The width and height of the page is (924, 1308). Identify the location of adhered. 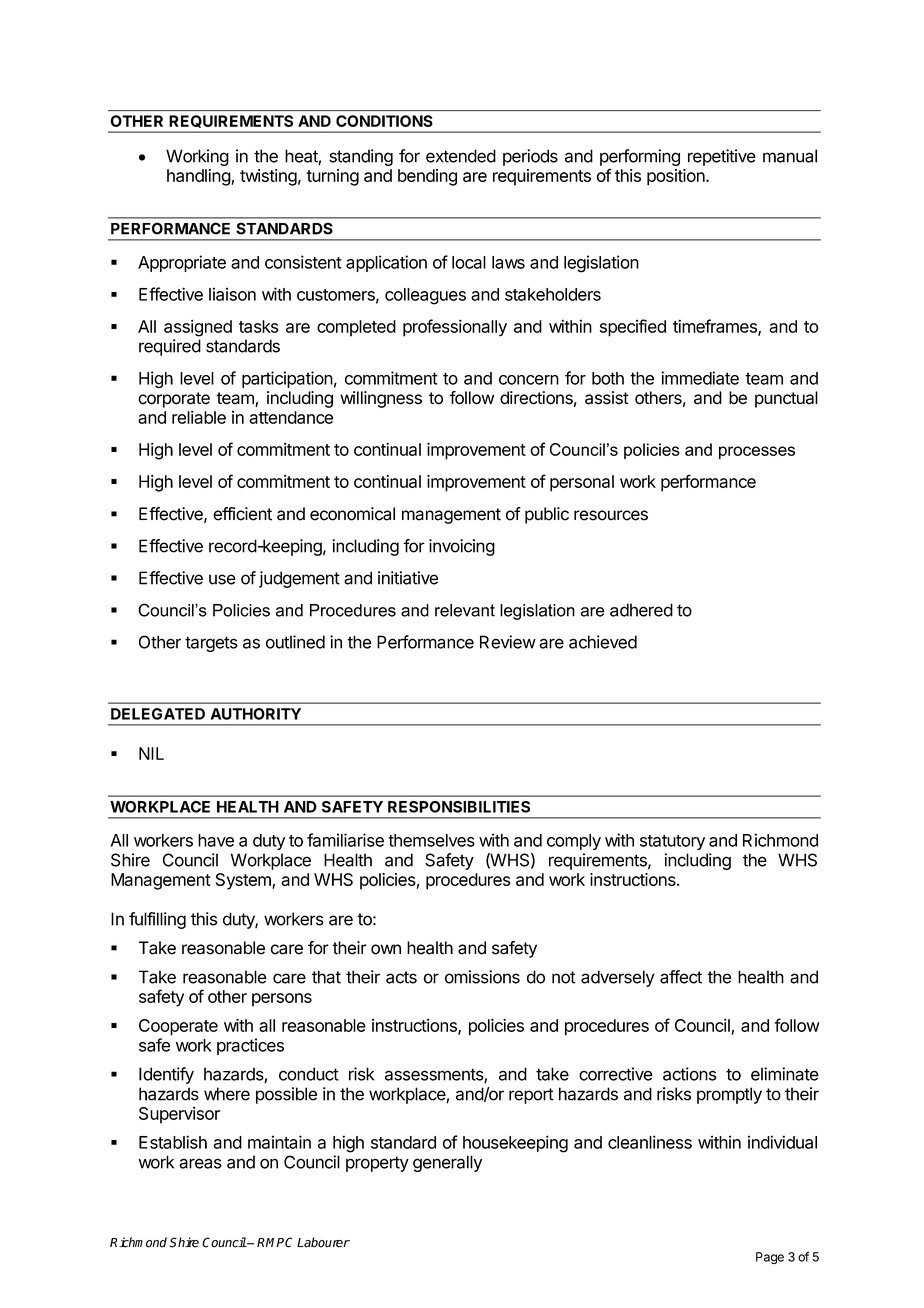
(641, 610).
